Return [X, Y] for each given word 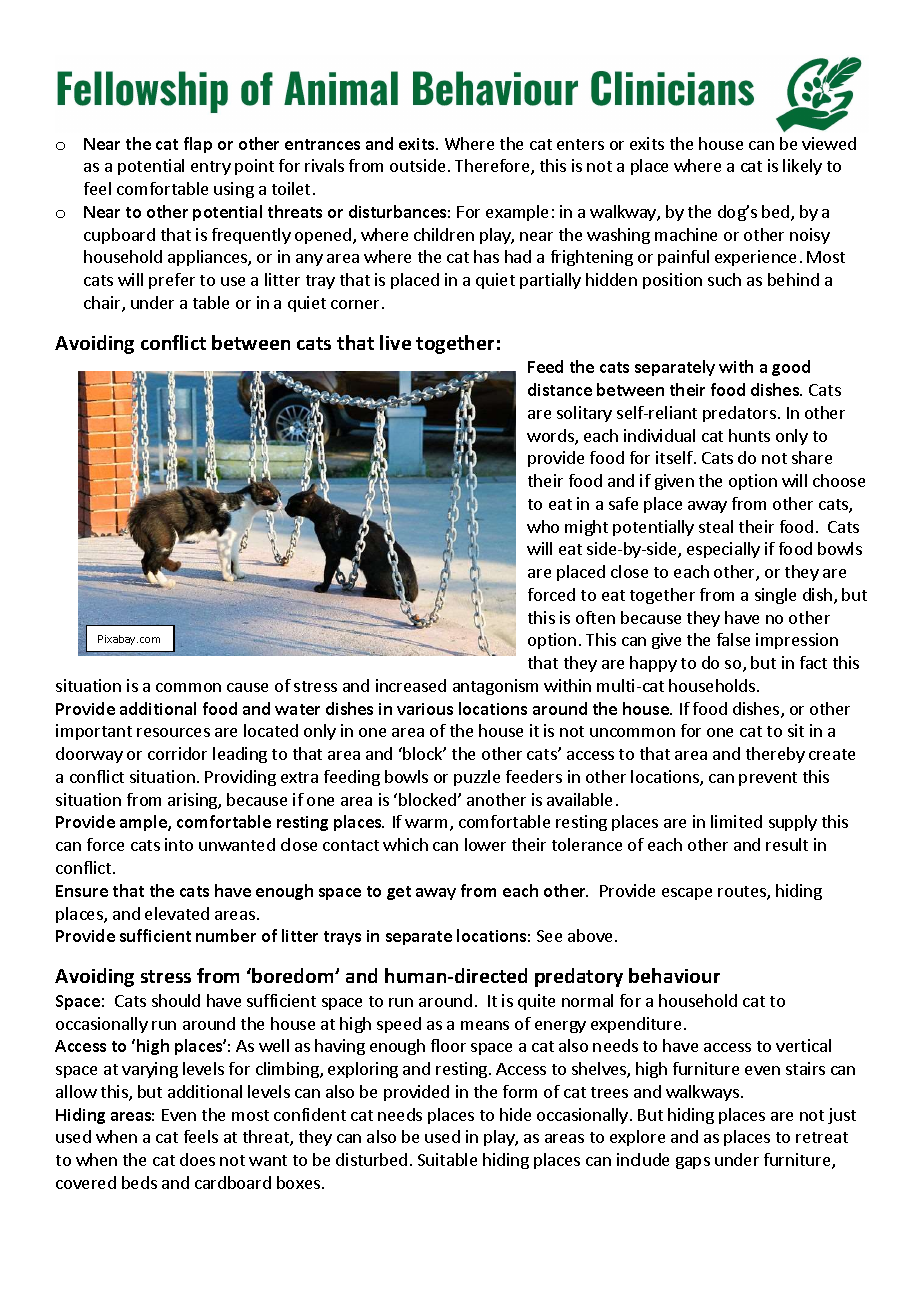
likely [802, 167]
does [197, 1159]
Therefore [493, 167]
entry [211, 168]
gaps [693, 1163]
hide [515, 1114]
